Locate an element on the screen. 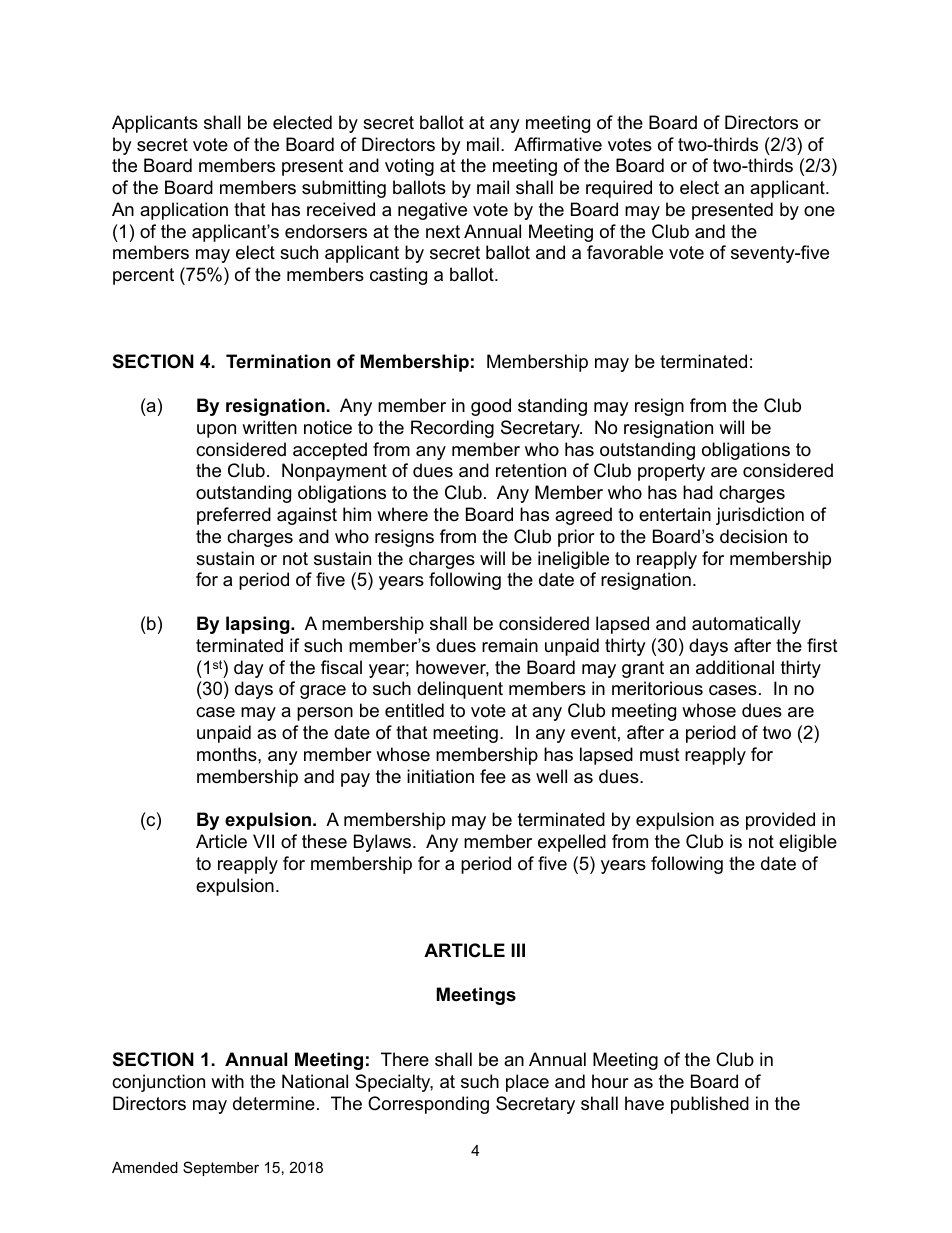  retention is located at coordinates (531, 470).
